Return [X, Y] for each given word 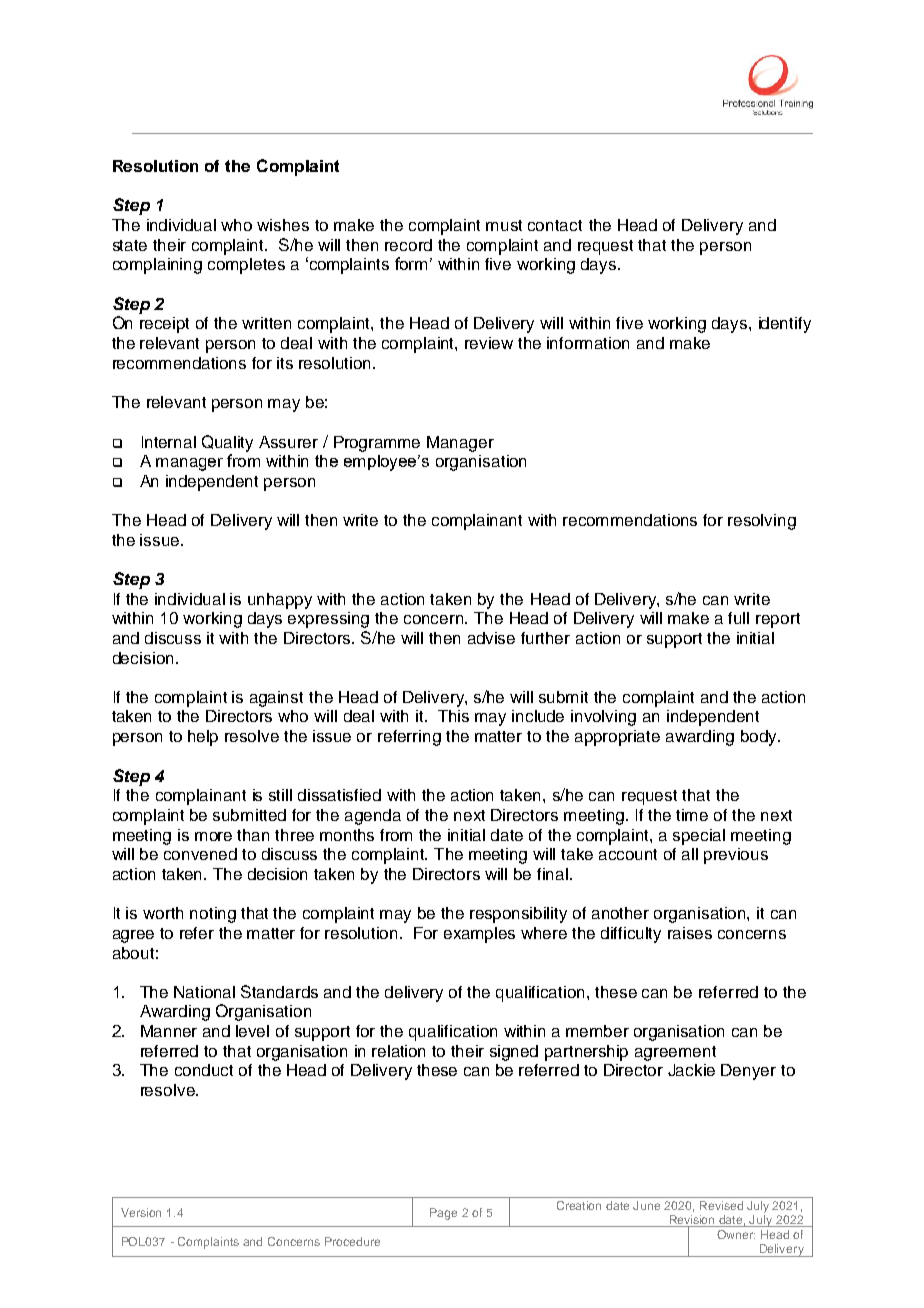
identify [785, 325]
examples [479, 935]
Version [141, 1212]
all [690, 854]
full [738, 618]
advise [491, 638]
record [408, 245]
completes [246, 266]
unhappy [280, 601]
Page [443, 1214]
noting [213, 915]
